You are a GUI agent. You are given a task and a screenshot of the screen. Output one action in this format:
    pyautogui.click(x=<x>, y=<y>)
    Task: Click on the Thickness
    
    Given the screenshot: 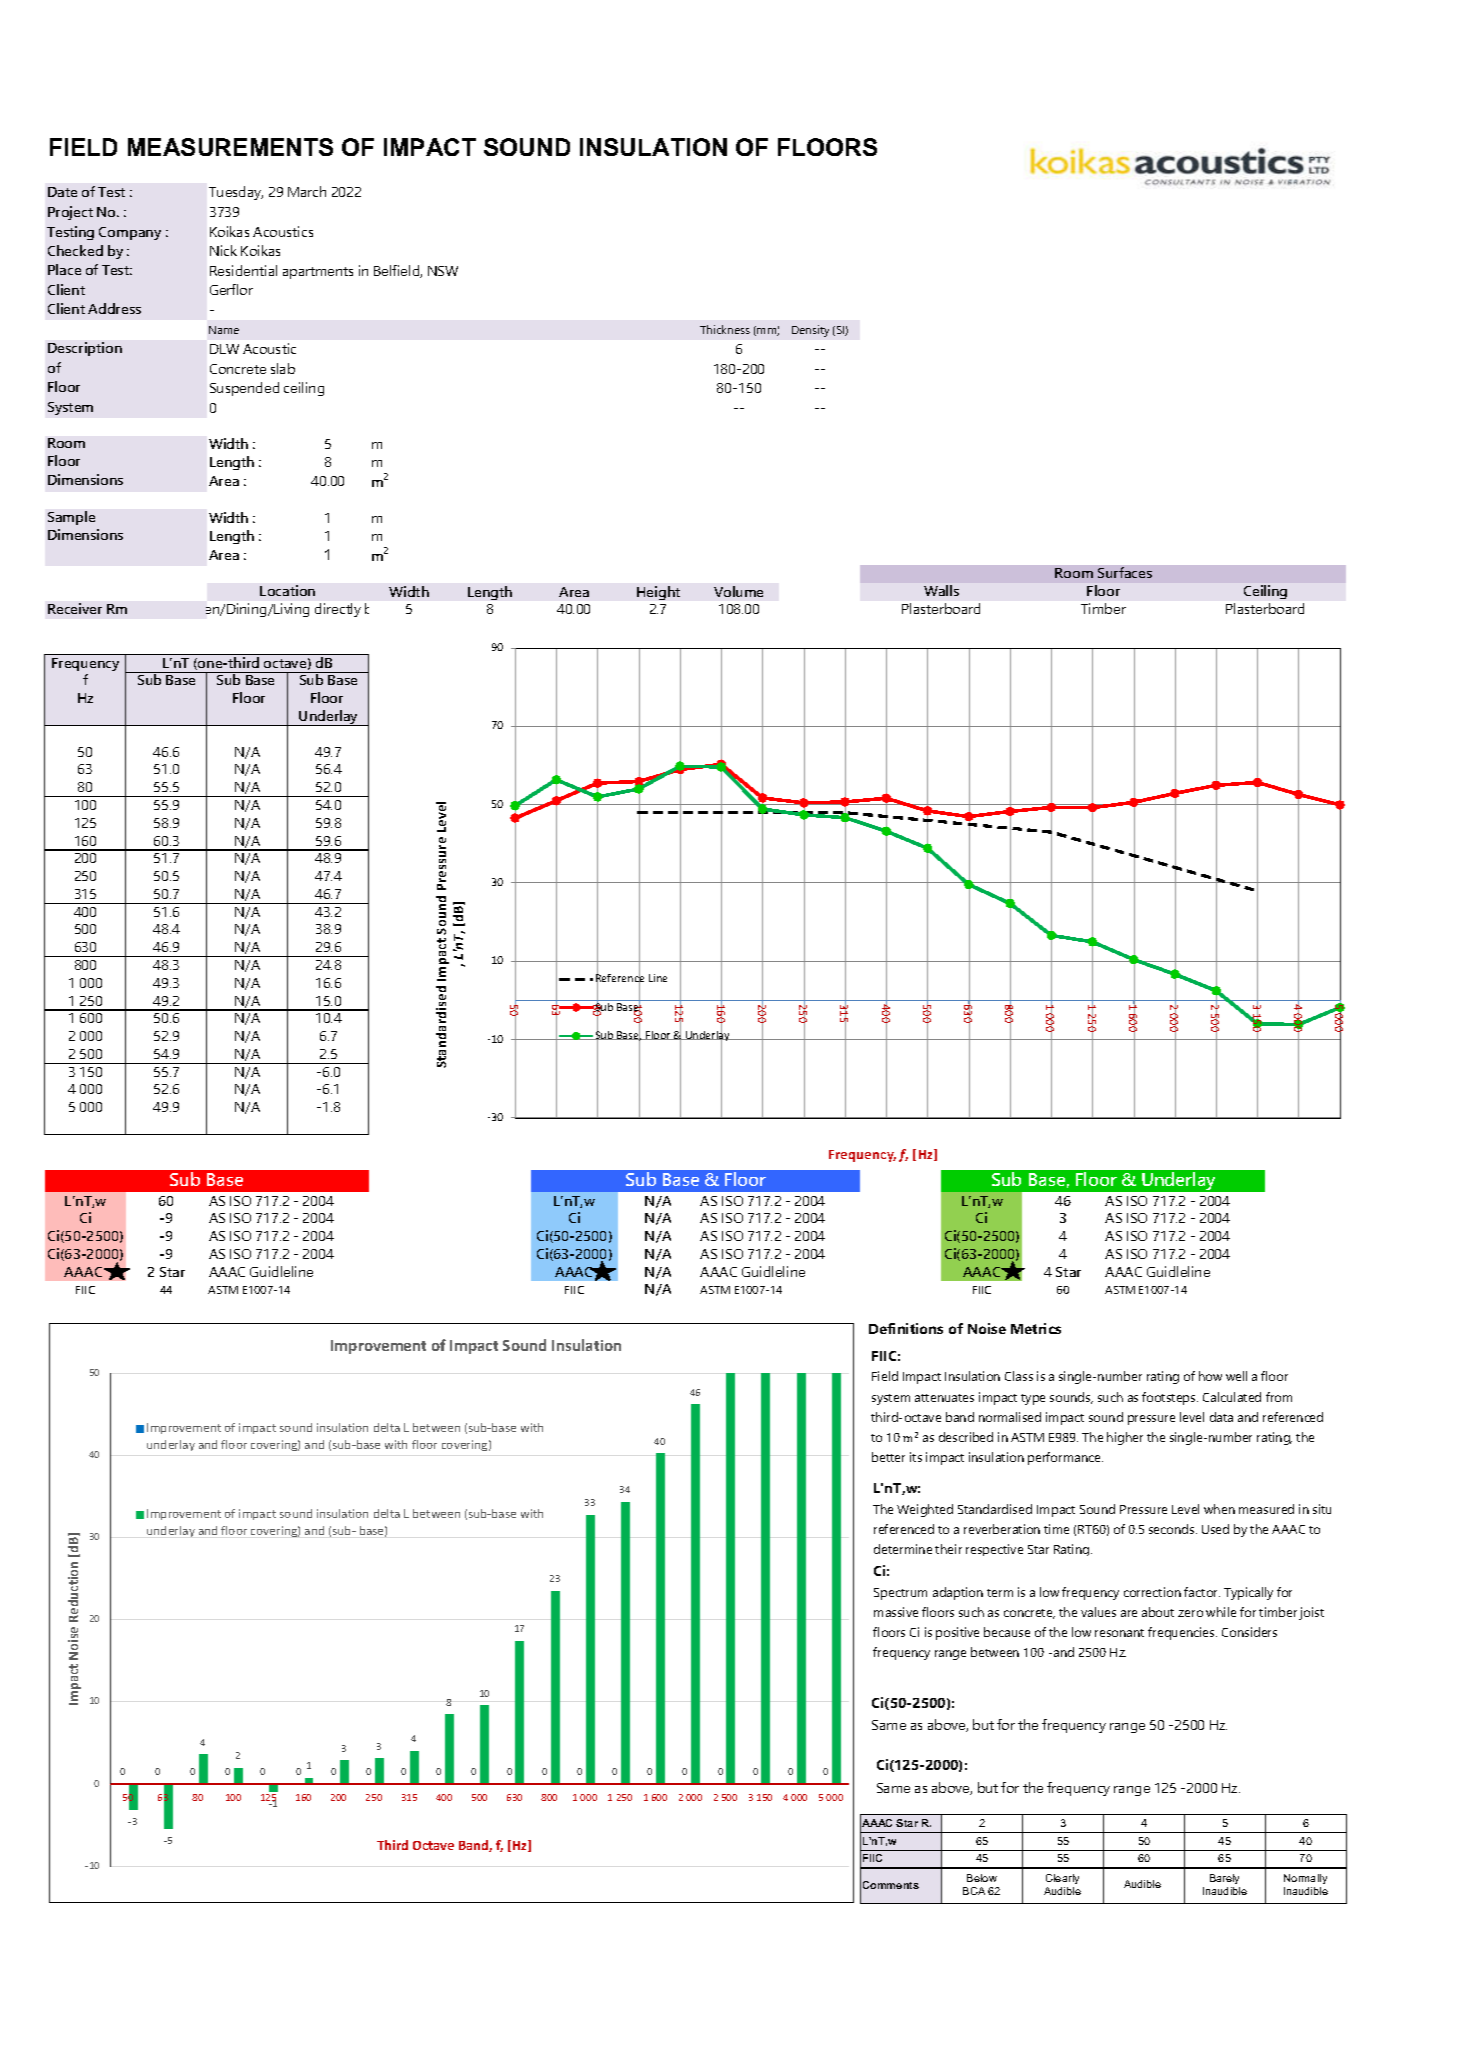 What is the action you would take?
    pyautogui.click(x=725, y=329)
